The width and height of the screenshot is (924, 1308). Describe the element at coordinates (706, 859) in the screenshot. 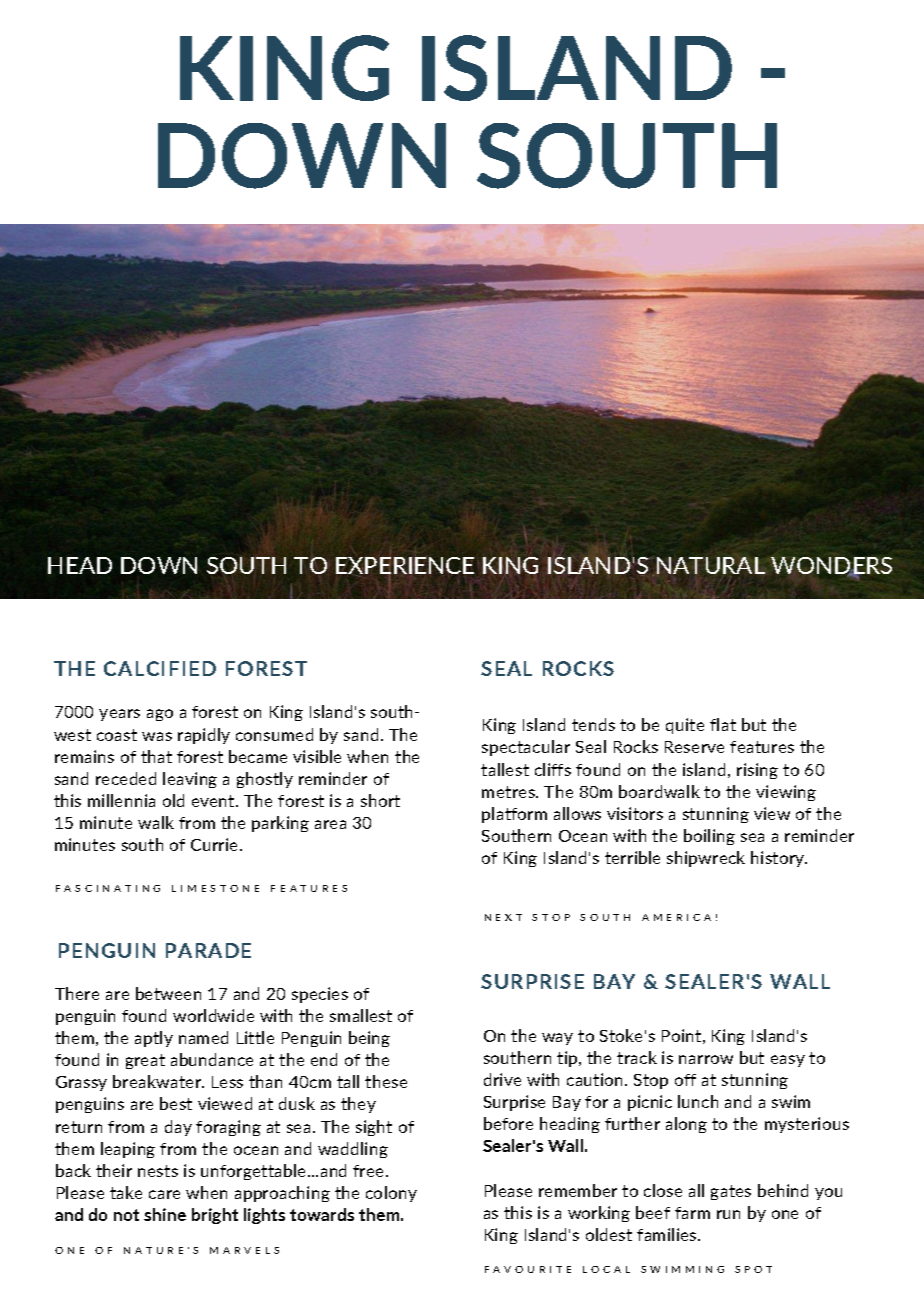

I see `shipwreck` at that location.
